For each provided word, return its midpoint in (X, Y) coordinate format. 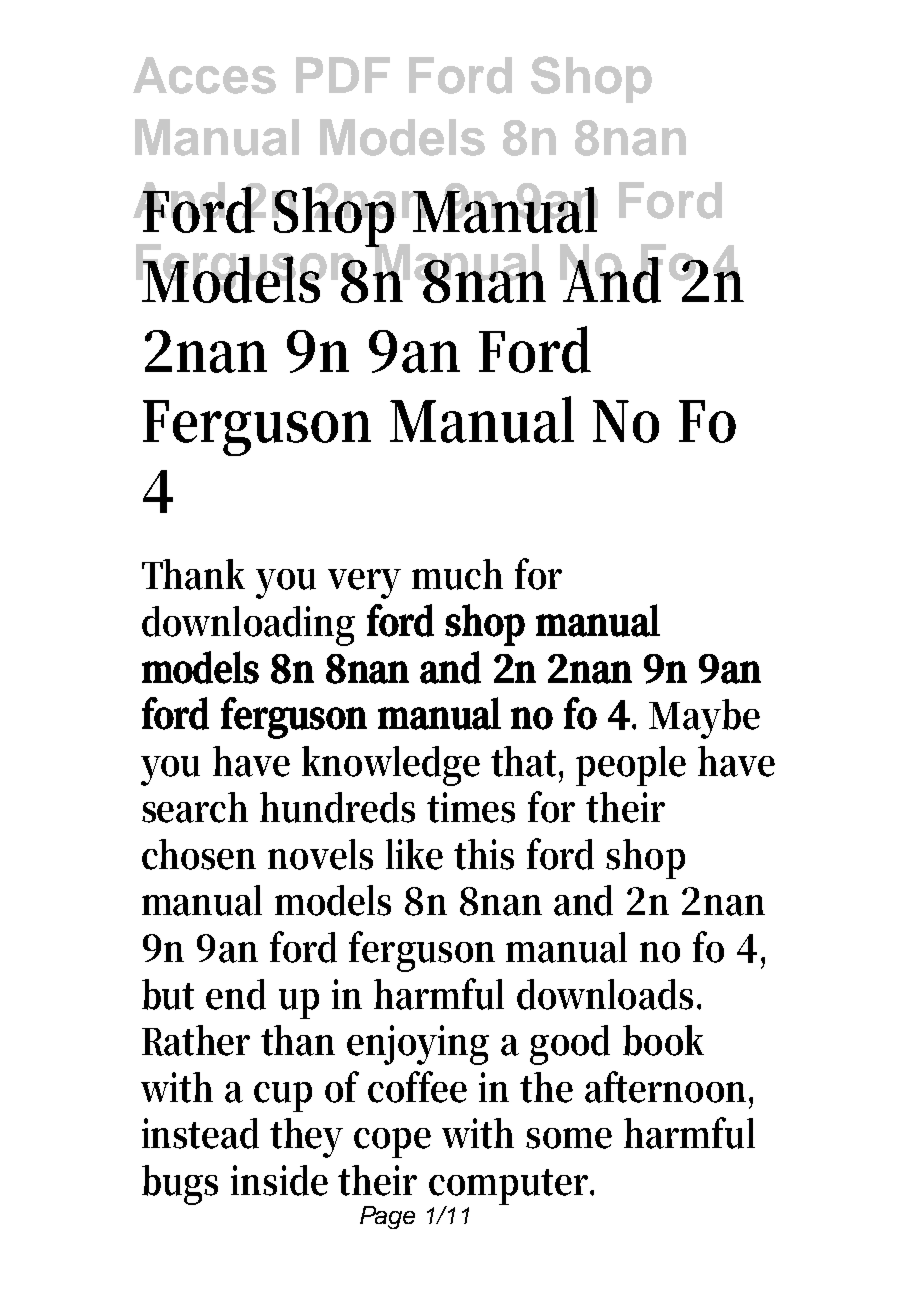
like (414, 854)
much (457, 574)
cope (392, 1143)
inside (279, 1180)
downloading (248, 626)
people (631, 766)
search (195, 807)
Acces (204, 75)
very (364, 584)
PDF (343, 75)
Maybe (704, 719)
